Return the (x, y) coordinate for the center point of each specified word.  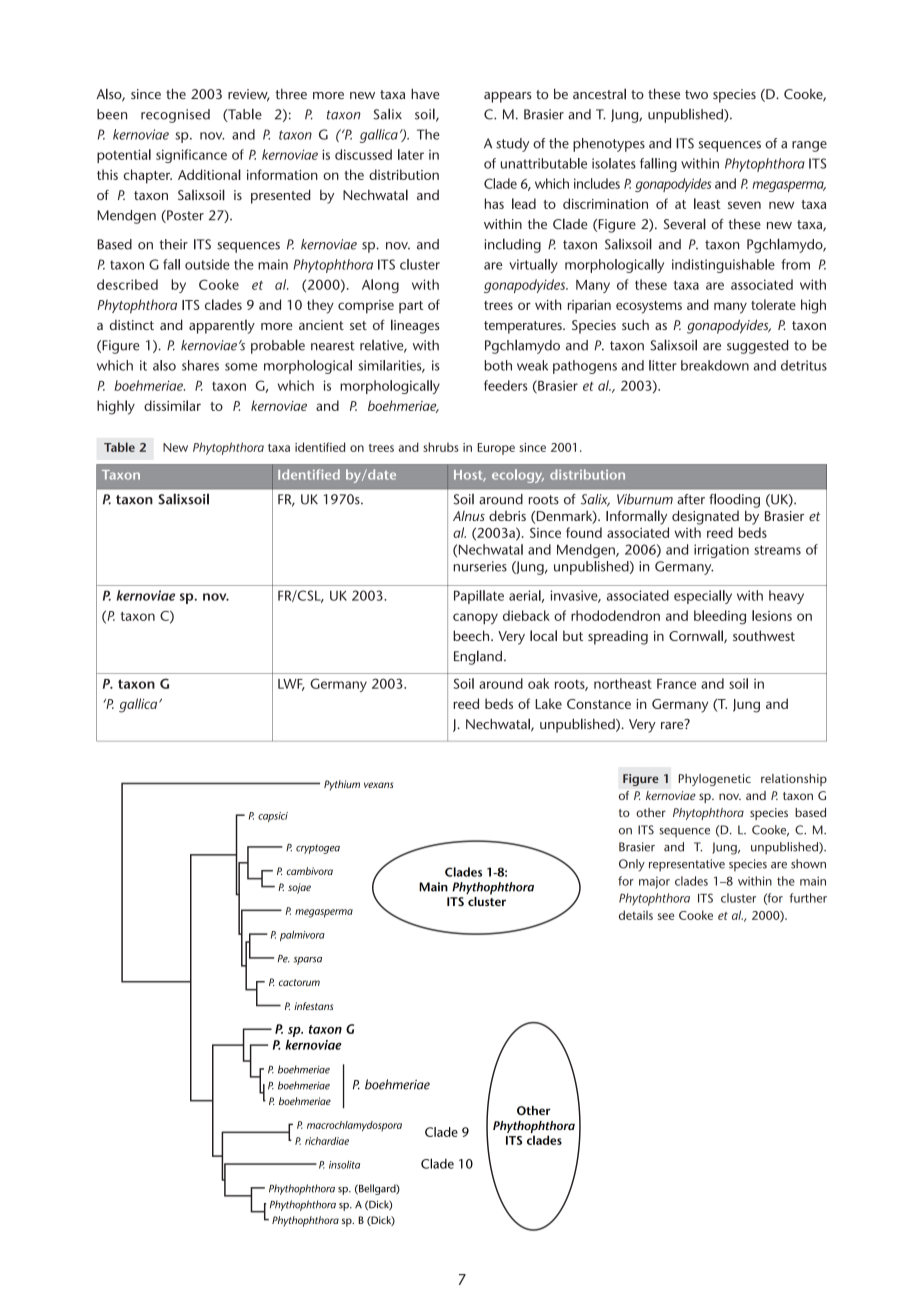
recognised (175, 116)
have (425, 93)
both (498, 365)
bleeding (720, 617)
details (636, 915)
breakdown (715, 365)
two (696, 94)
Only (632, 865)
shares (200, 365)
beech (472, 635)
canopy (475, 619)
